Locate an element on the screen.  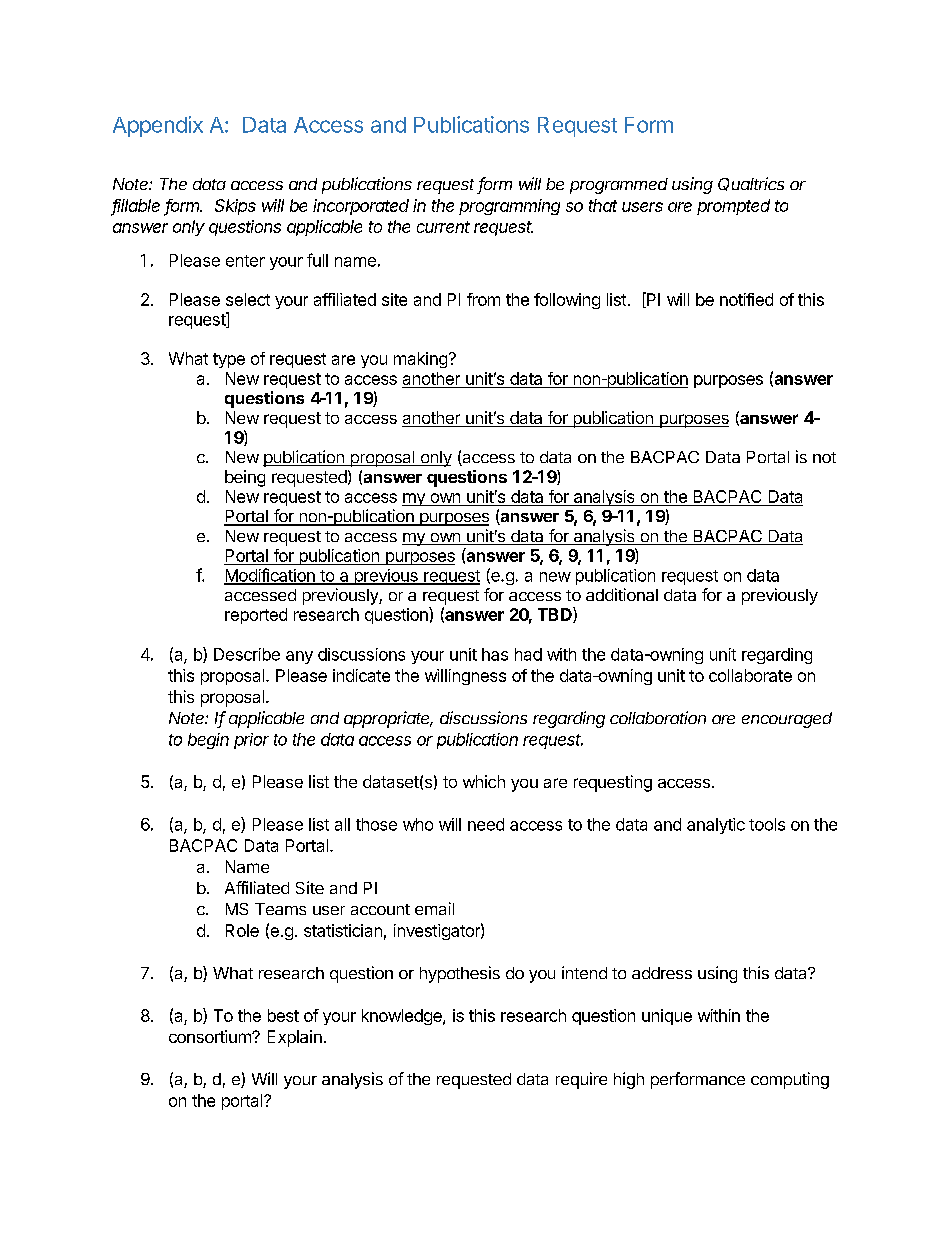
additional is located at coordinates (622, 594).
